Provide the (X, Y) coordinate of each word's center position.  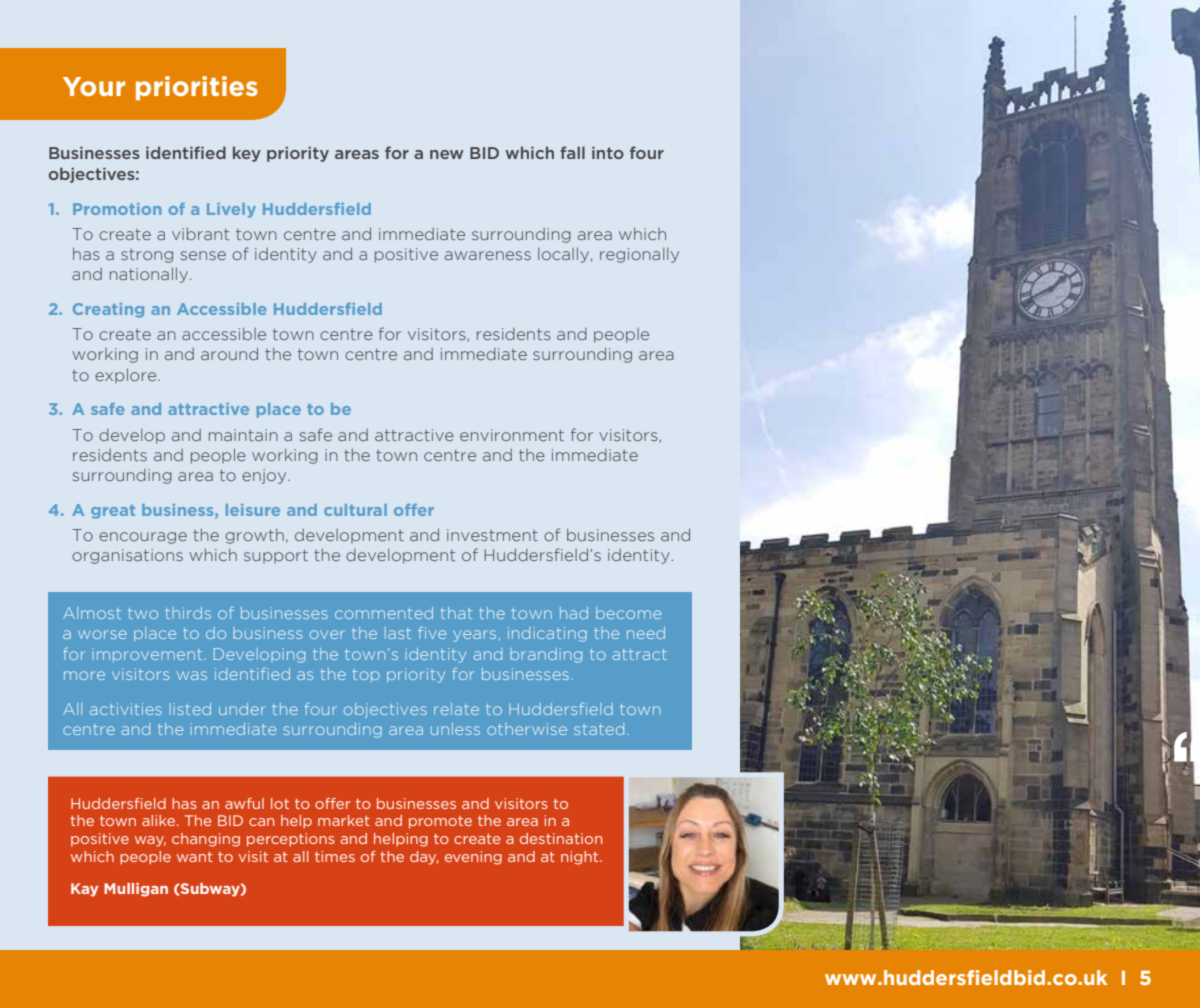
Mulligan (136, 890)
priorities (197, 88)
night (581, 858)
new (446, 154)
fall (572, 152)
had (574, 613)
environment (512, 435)
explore (127, 376)
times (335, 856)
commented (384, 613)
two (143, 613)
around (229, 353)
